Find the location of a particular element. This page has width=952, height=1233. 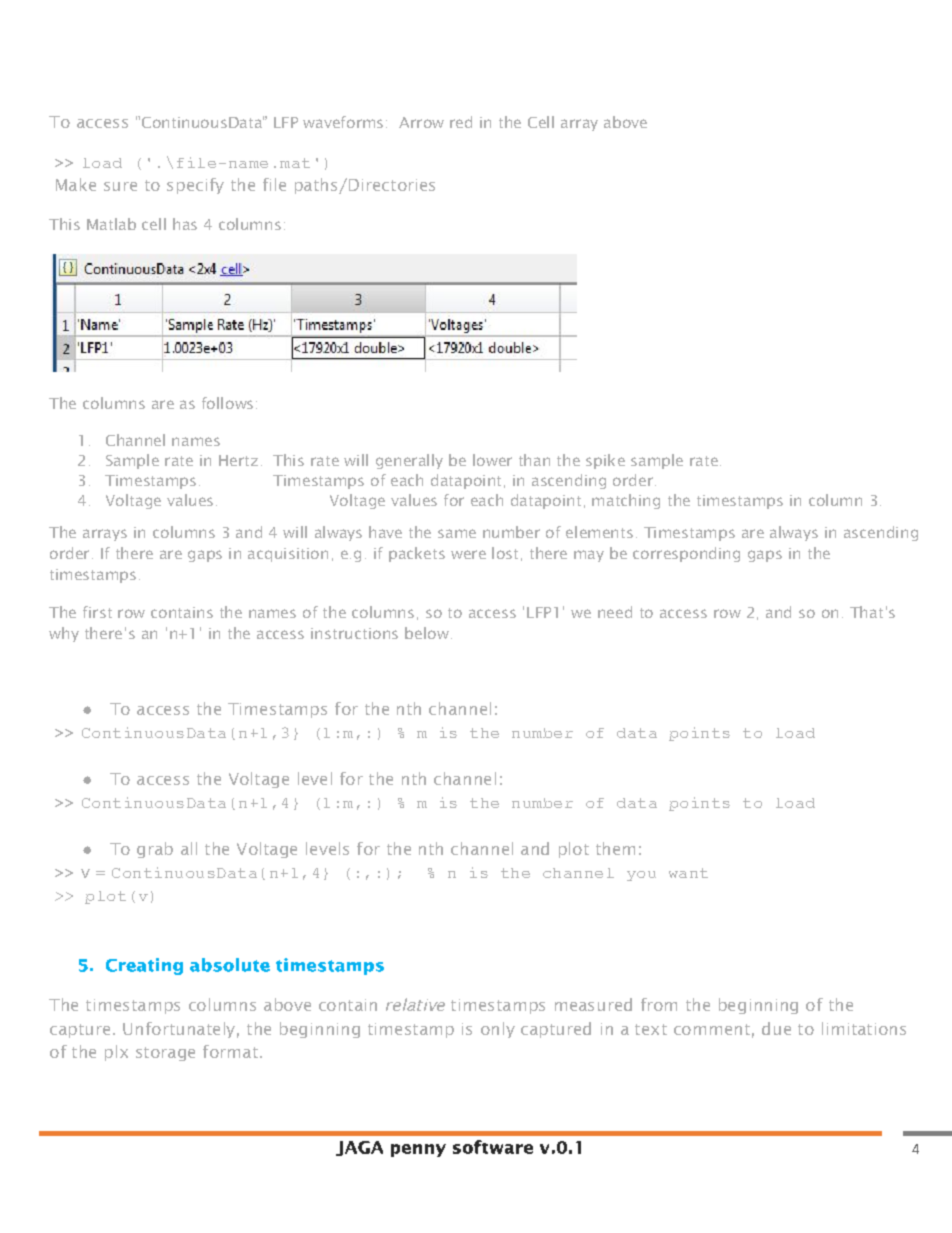

waveforms is located at coordinates (343, 122).
